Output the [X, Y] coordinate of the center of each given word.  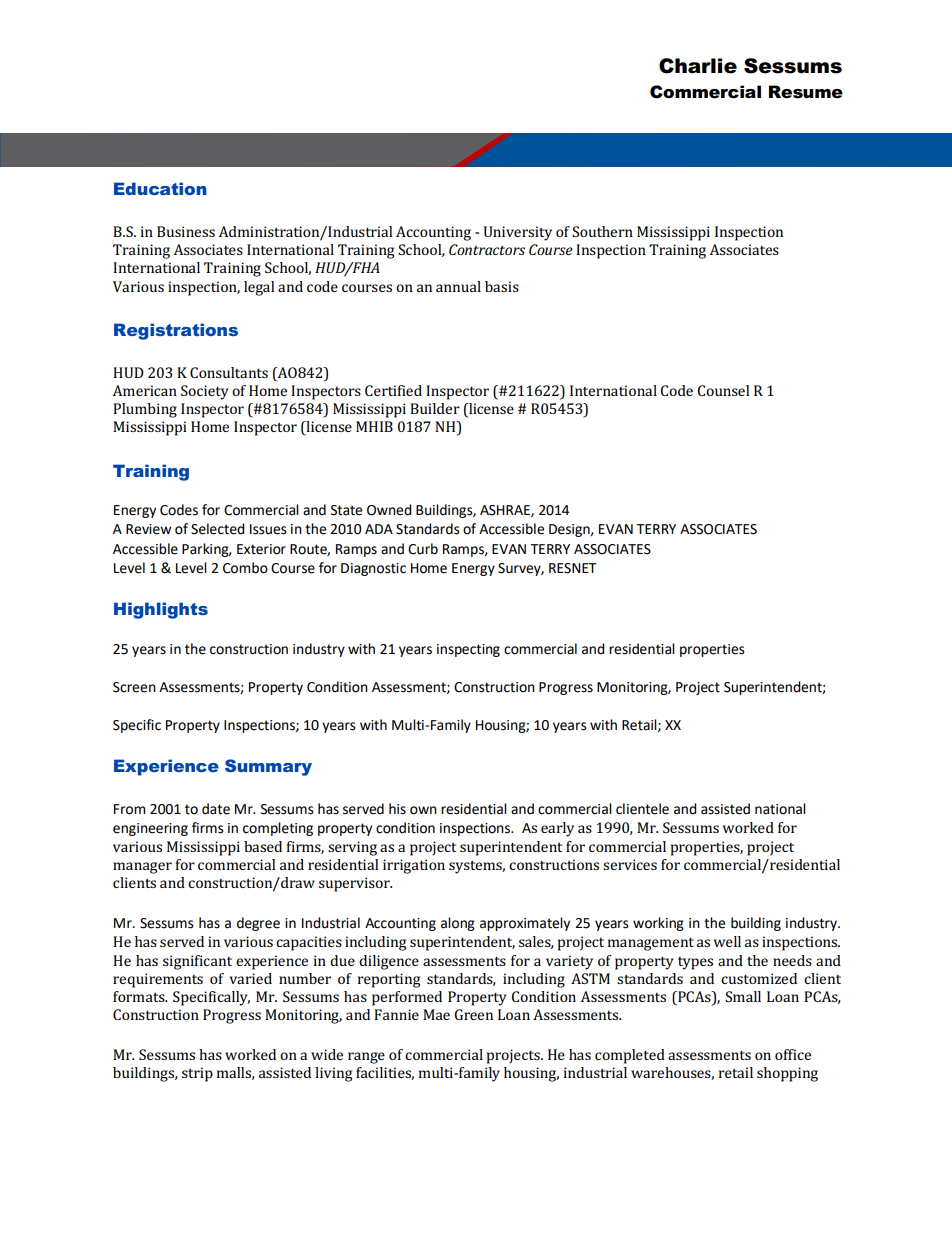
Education [160, 188]
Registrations [176, 331]
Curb [423, 549]
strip [197, 1074]
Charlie [698, 66]
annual [458, 286]
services [630, 864]
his [397, 809]
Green [473, 1014]
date [216, 809]
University [518, 233]
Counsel [723, 390]
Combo [245, 568]
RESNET [573, 568]
